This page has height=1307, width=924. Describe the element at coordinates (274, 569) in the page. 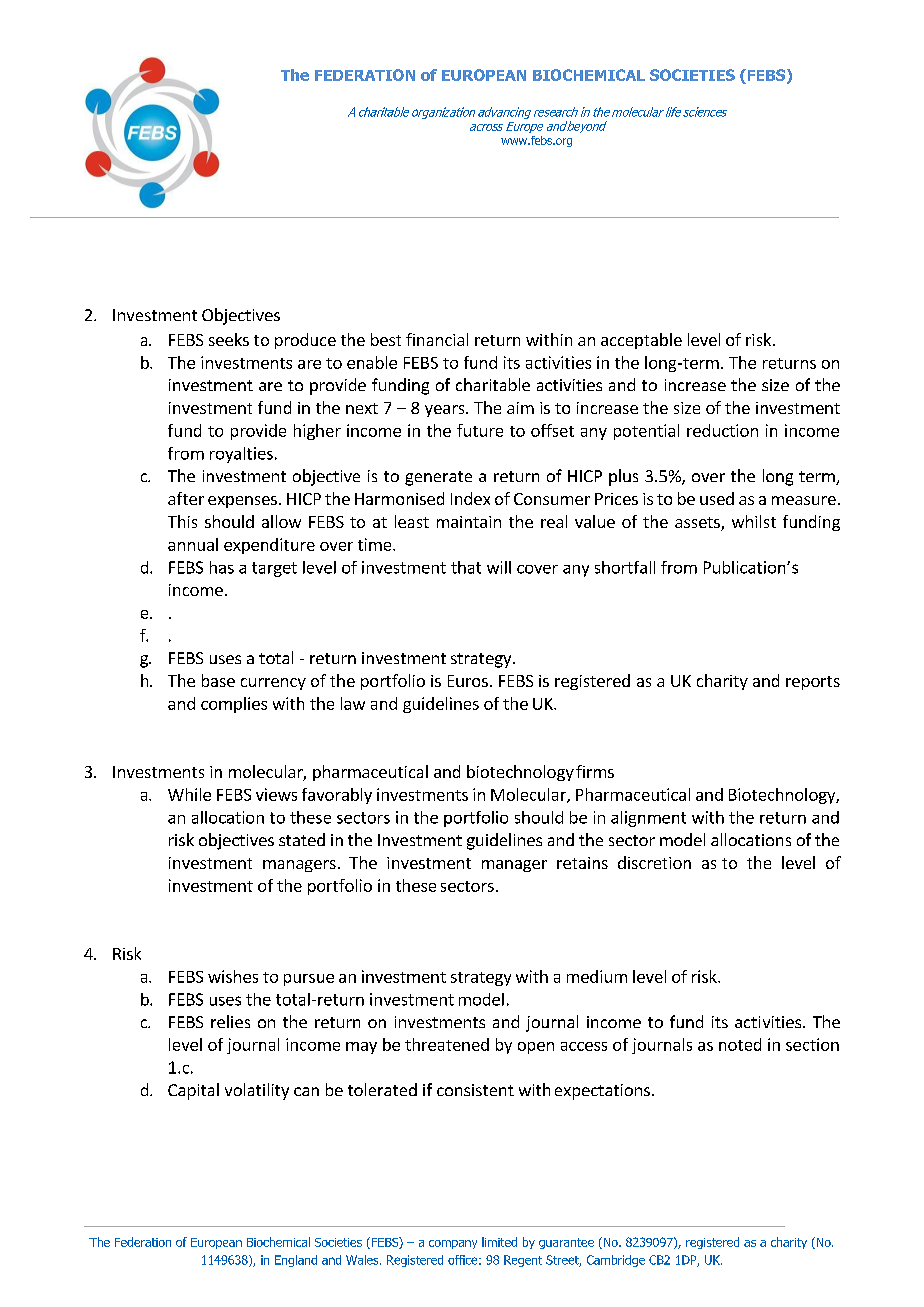

I see `target` at that location.
